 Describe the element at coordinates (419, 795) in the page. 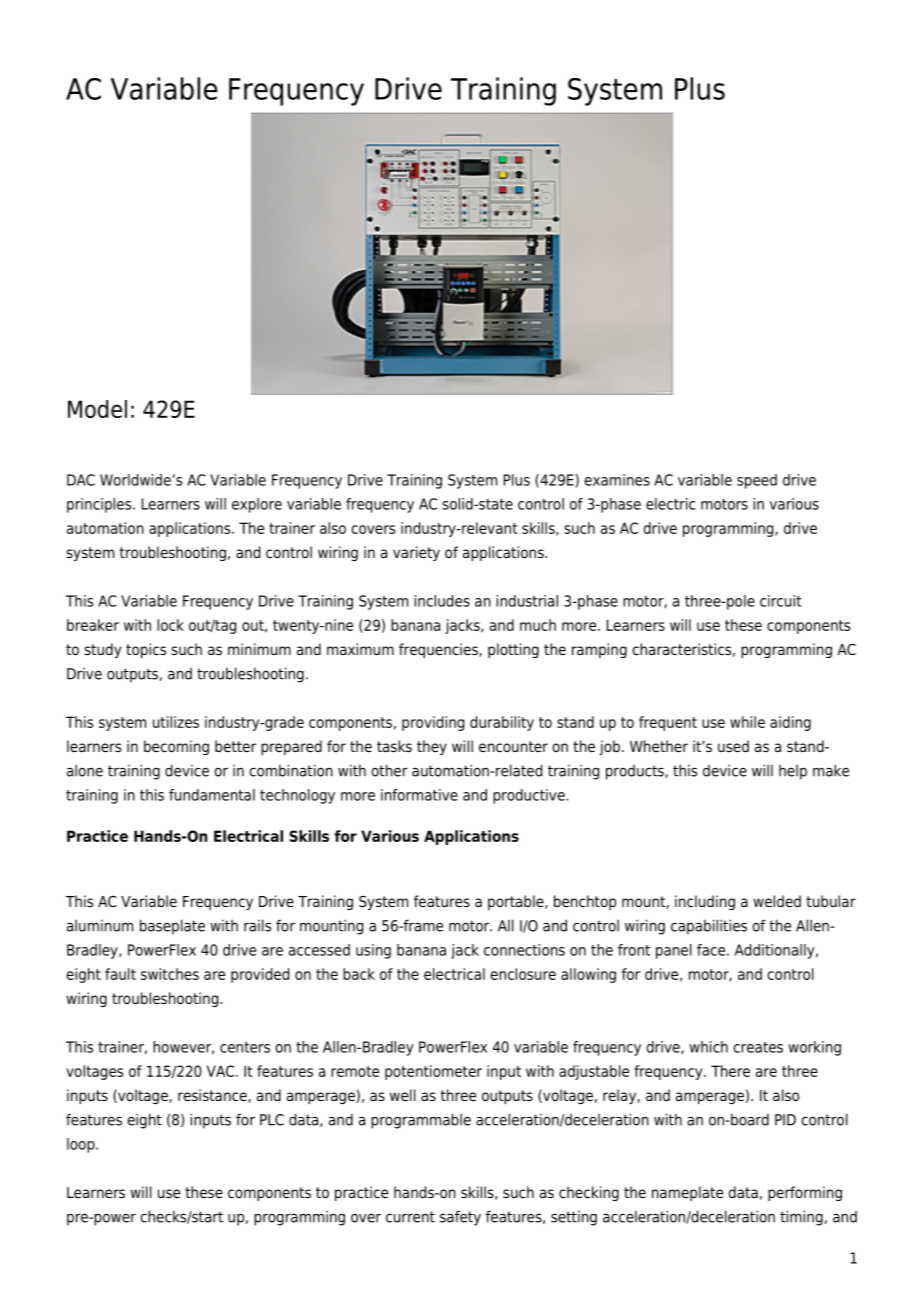

I see `informative` at that location.
